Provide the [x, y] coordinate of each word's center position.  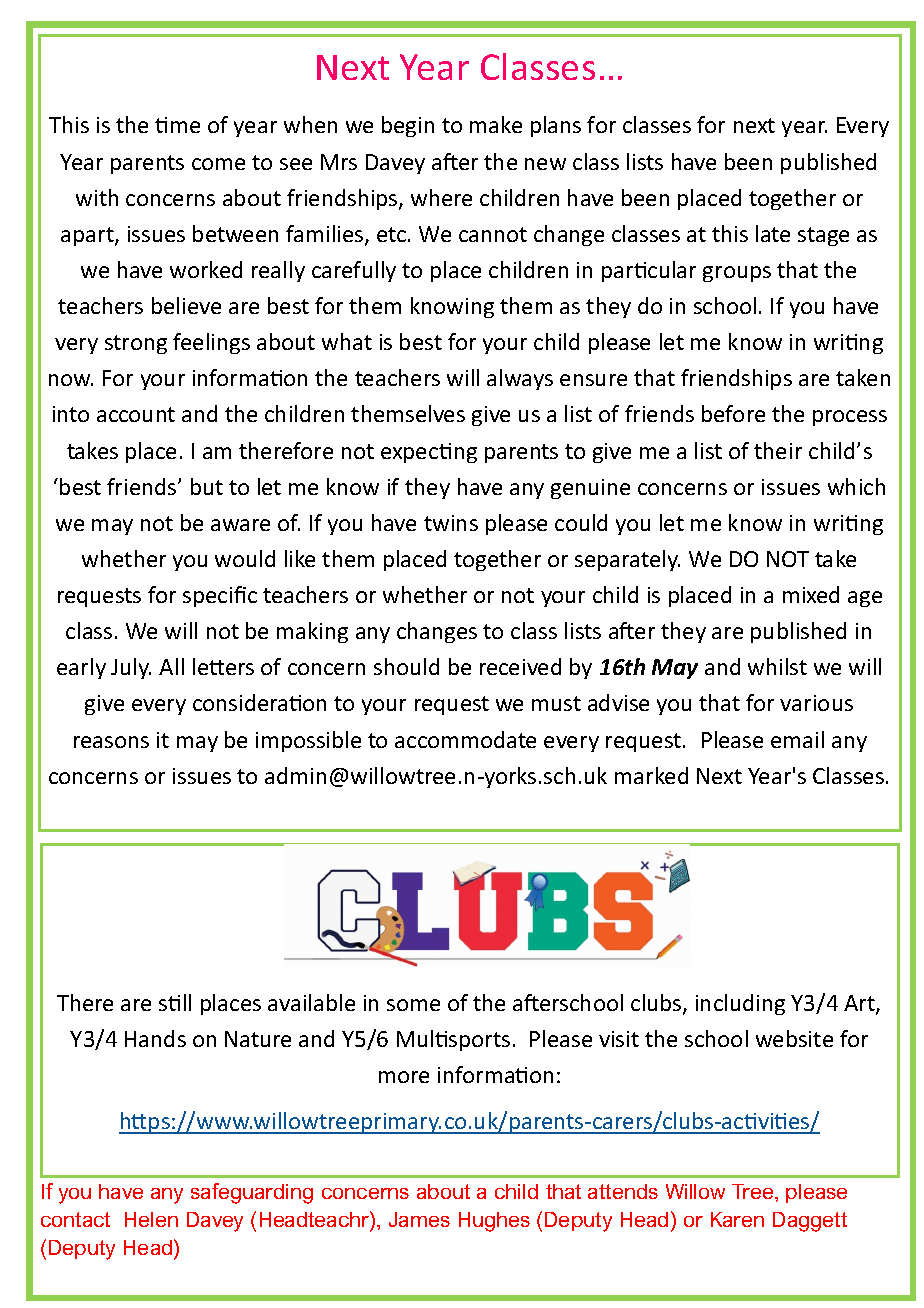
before [733, 413]
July [131, 668]
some [413, 1005]
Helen [151, 1219]
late [773, 233]
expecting [429, 453]
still [175, 1002]
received [520, 666]
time [177, 125]
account [136, 414]
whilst [777, 666]
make [496, 124]
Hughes [494, 1222]
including [740, 1004]
